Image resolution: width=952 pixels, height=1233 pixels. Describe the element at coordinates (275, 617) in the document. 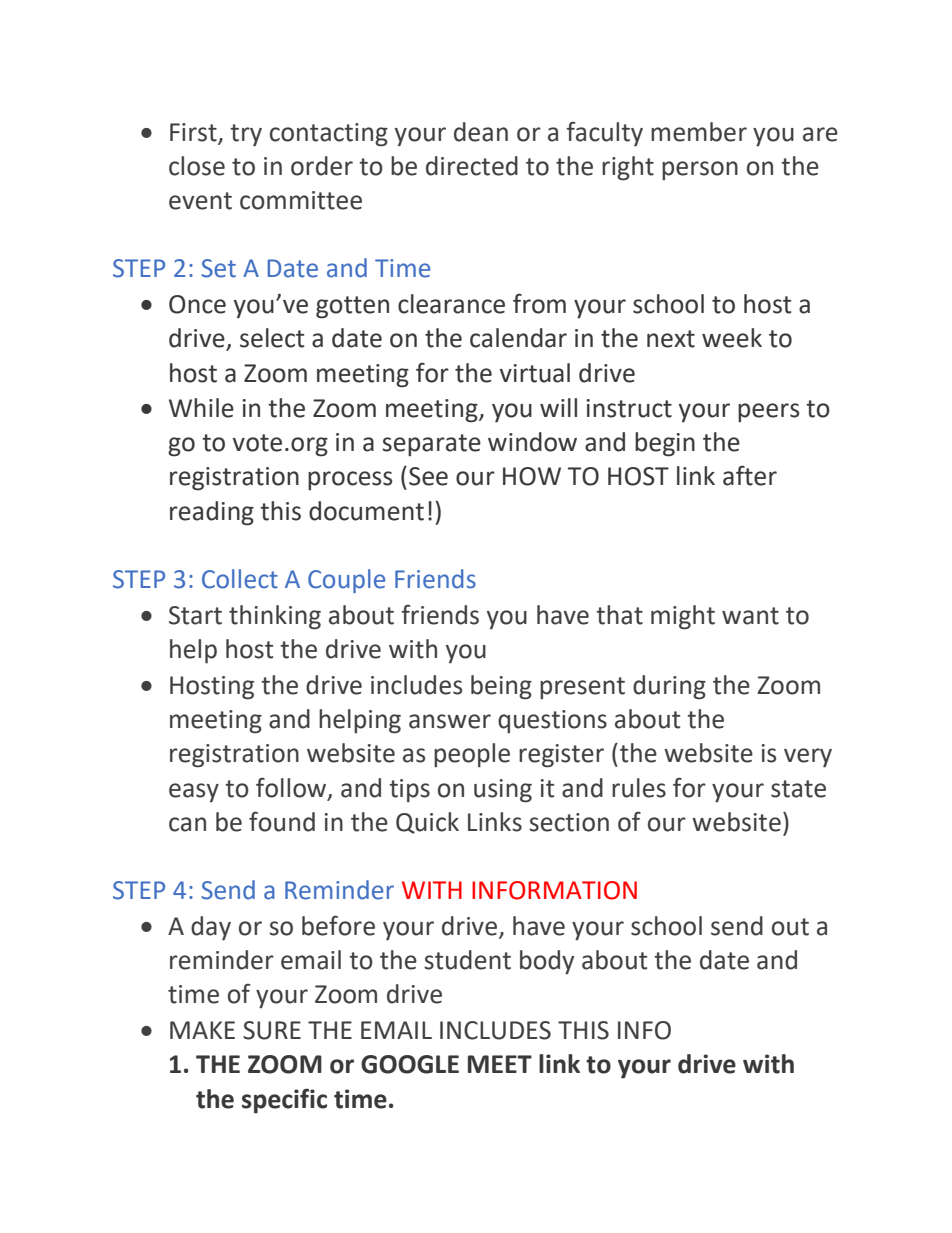

I see `thinking` at that location.
